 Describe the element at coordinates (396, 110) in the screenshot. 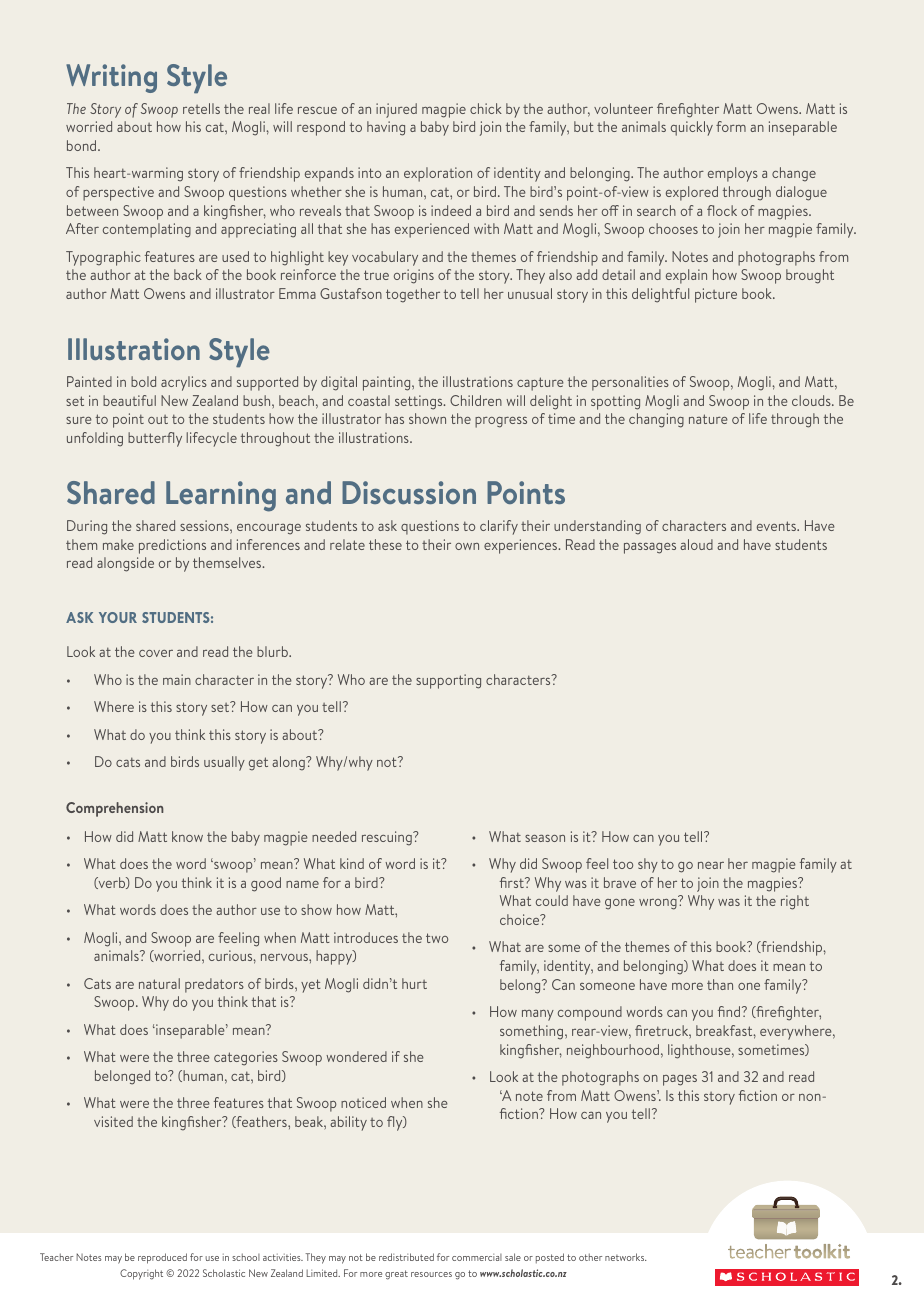

I see `injured` at that location.
